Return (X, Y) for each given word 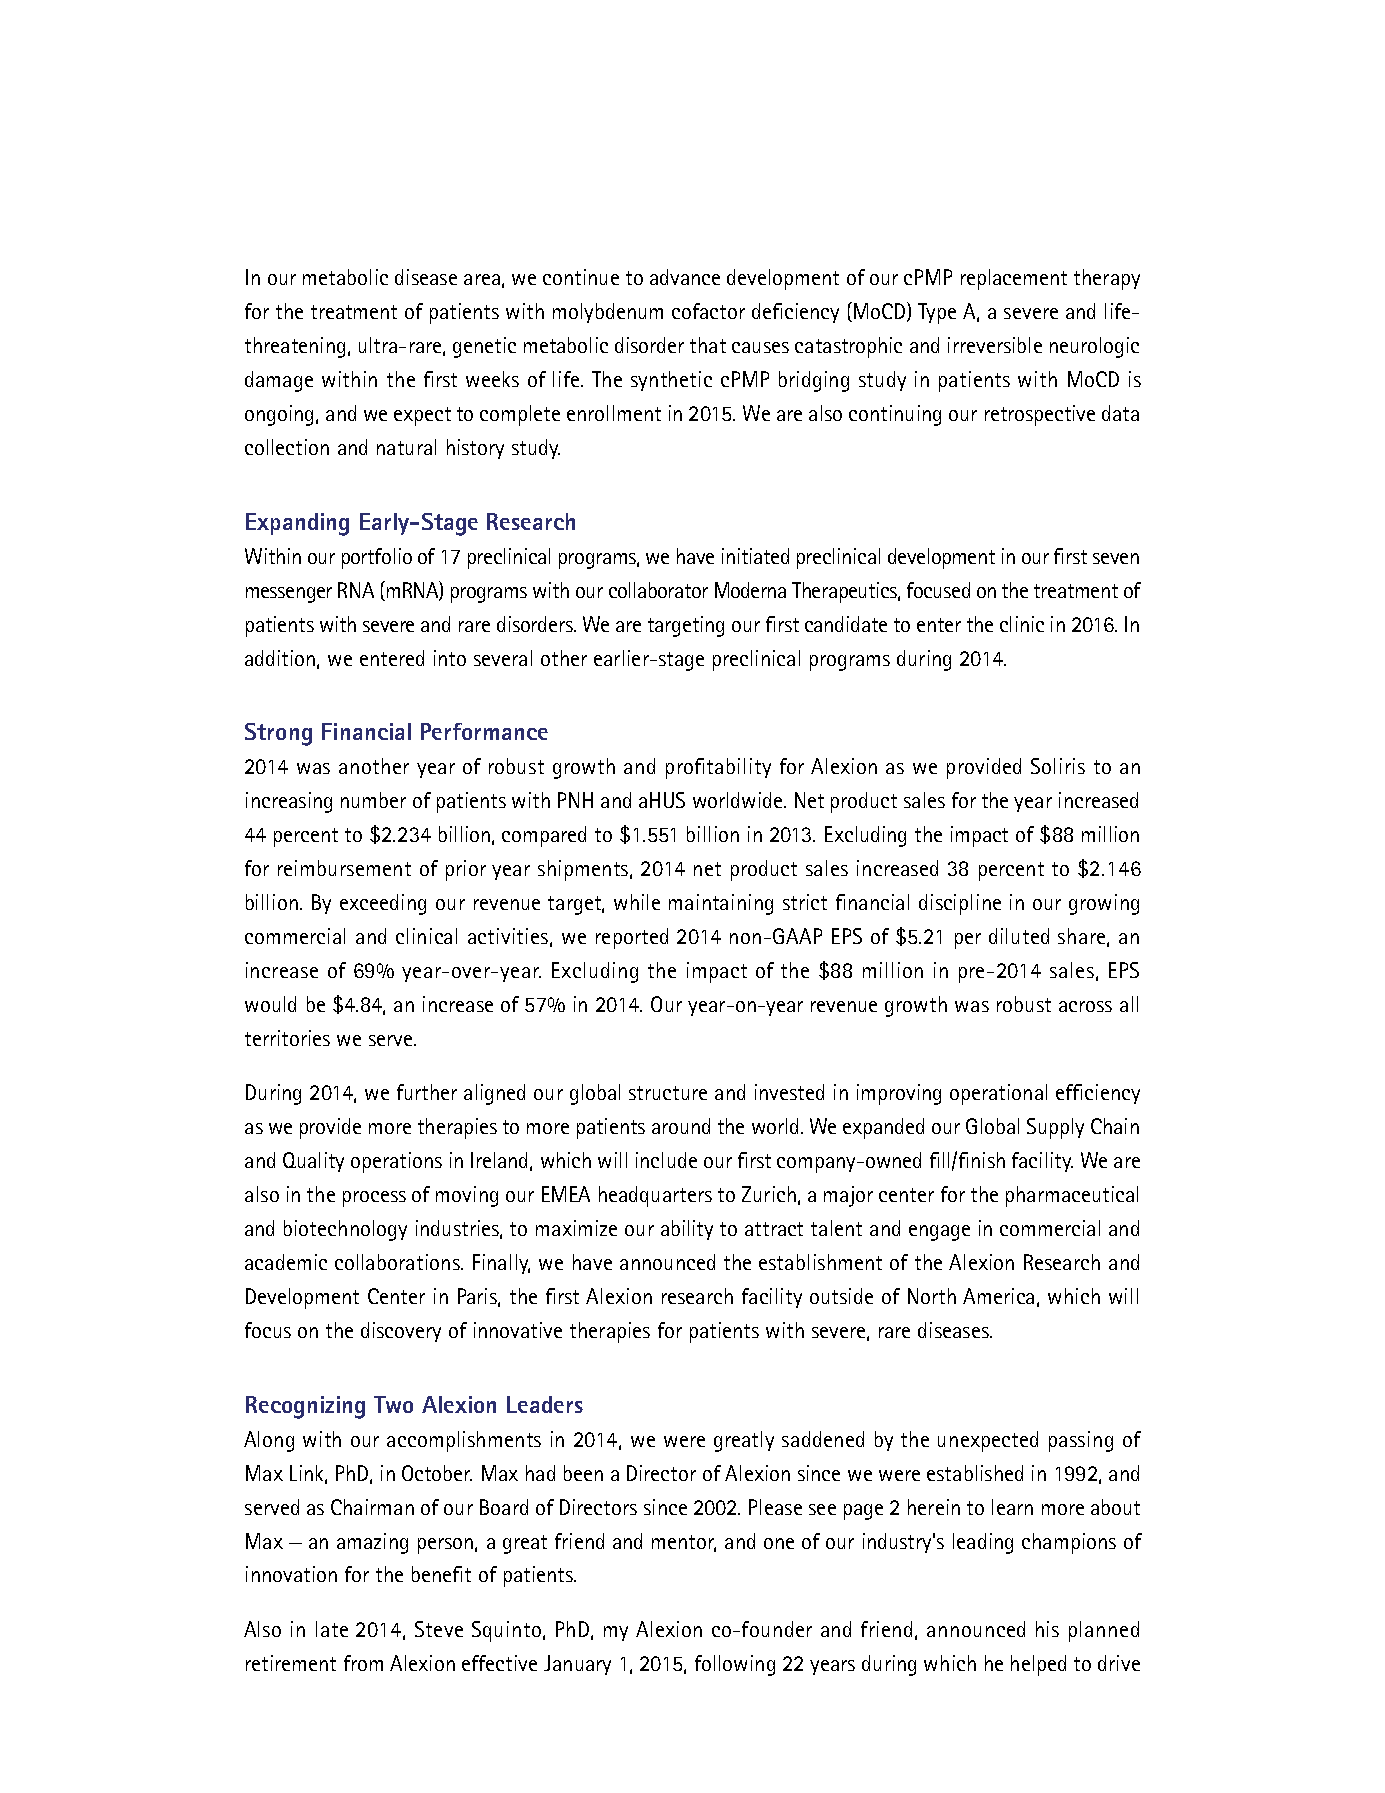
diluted (1019, 936)
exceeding (383, 904)
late (332, 1629)
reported (632, 938)
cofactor (708, 311)
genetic (484, 347)
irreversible (995, 345)
